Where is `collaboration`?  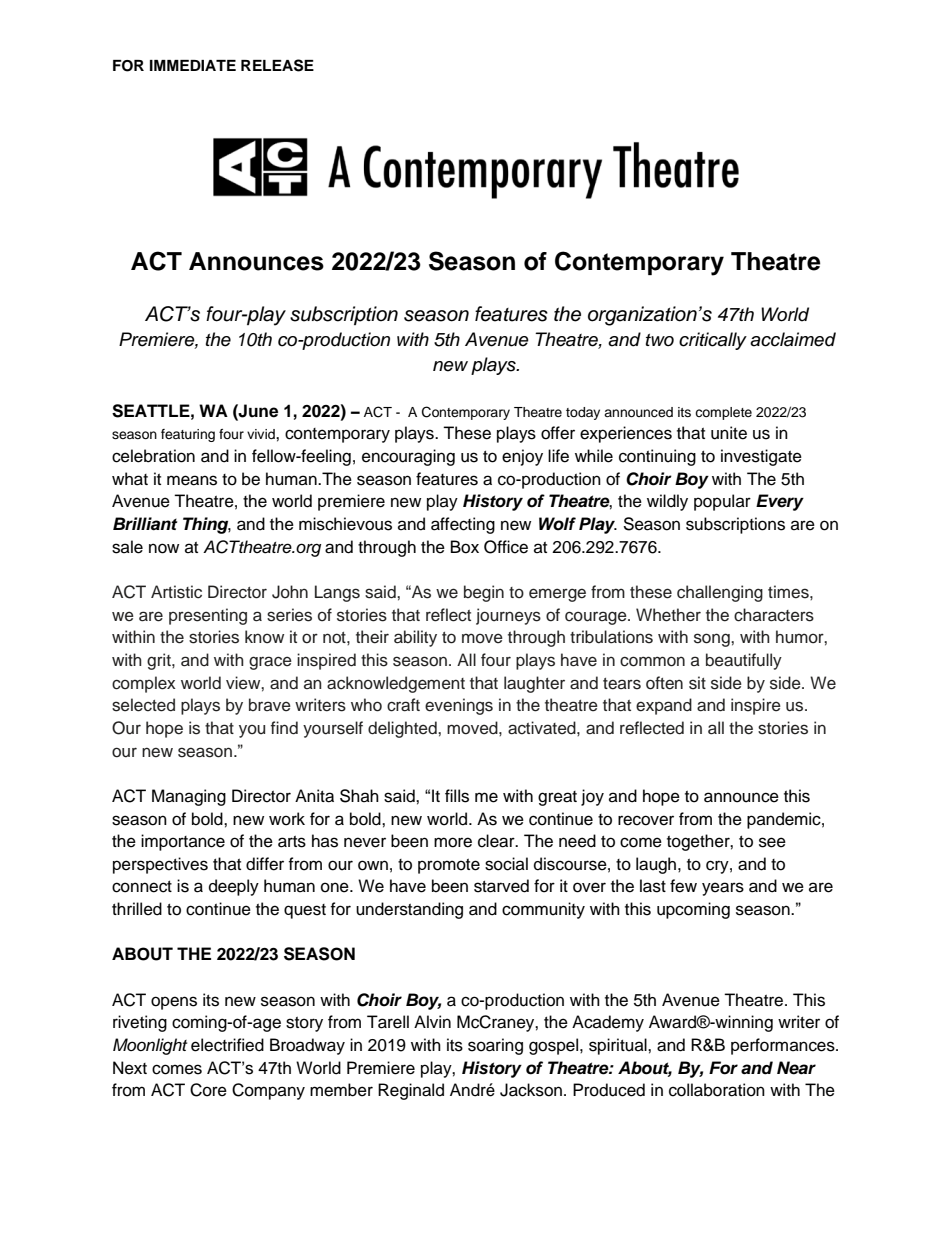 collaboration is located at coordinates (717, 1090).
